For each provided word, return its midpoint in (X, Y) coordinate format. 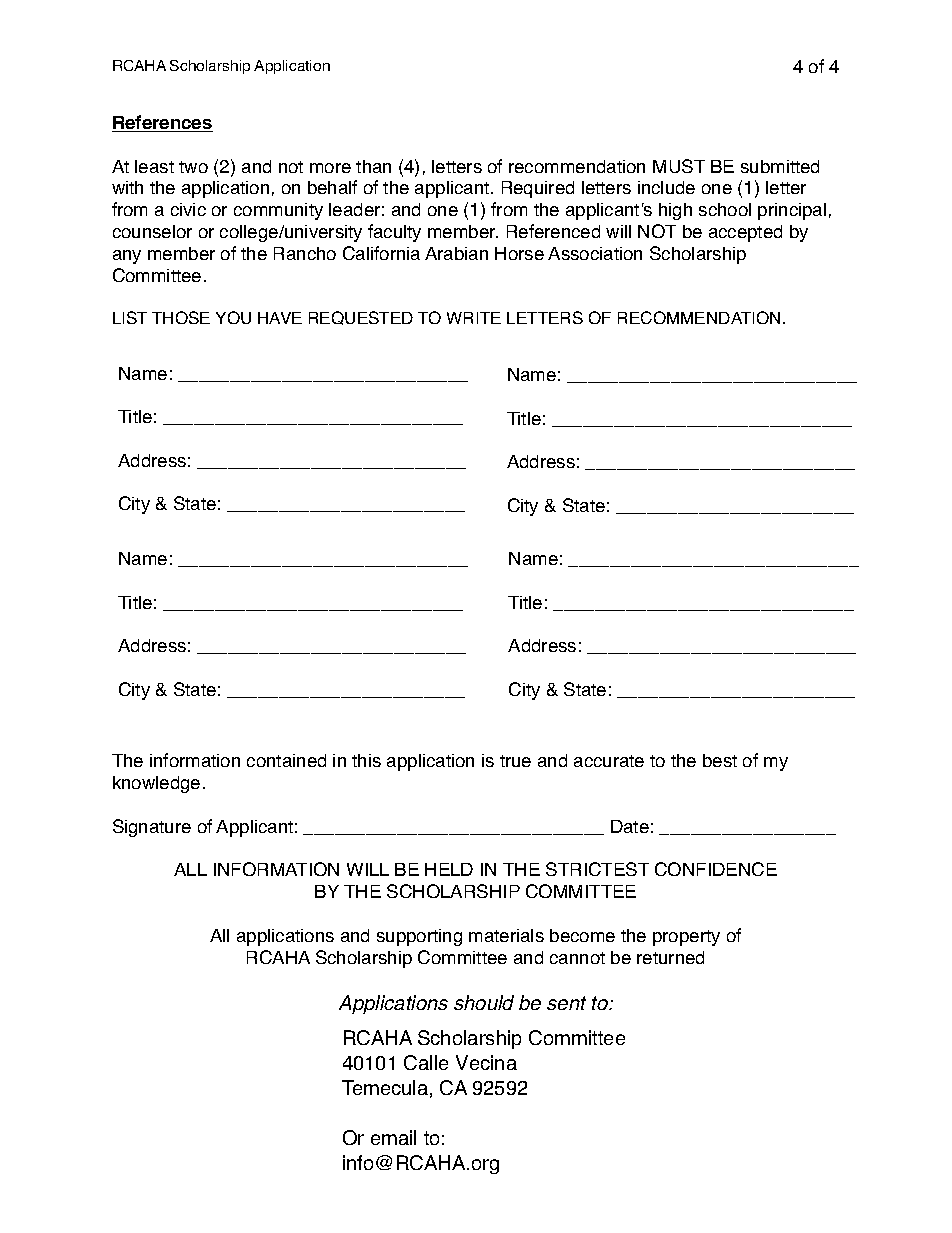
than (373, 166)
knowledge (156, 784)
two (193, 167)
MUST (679, 166)
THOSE (181, 317)
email (393, 1137)
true (515, 761)
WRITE (474, 318)
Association (595, 253)
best (720, 760)
